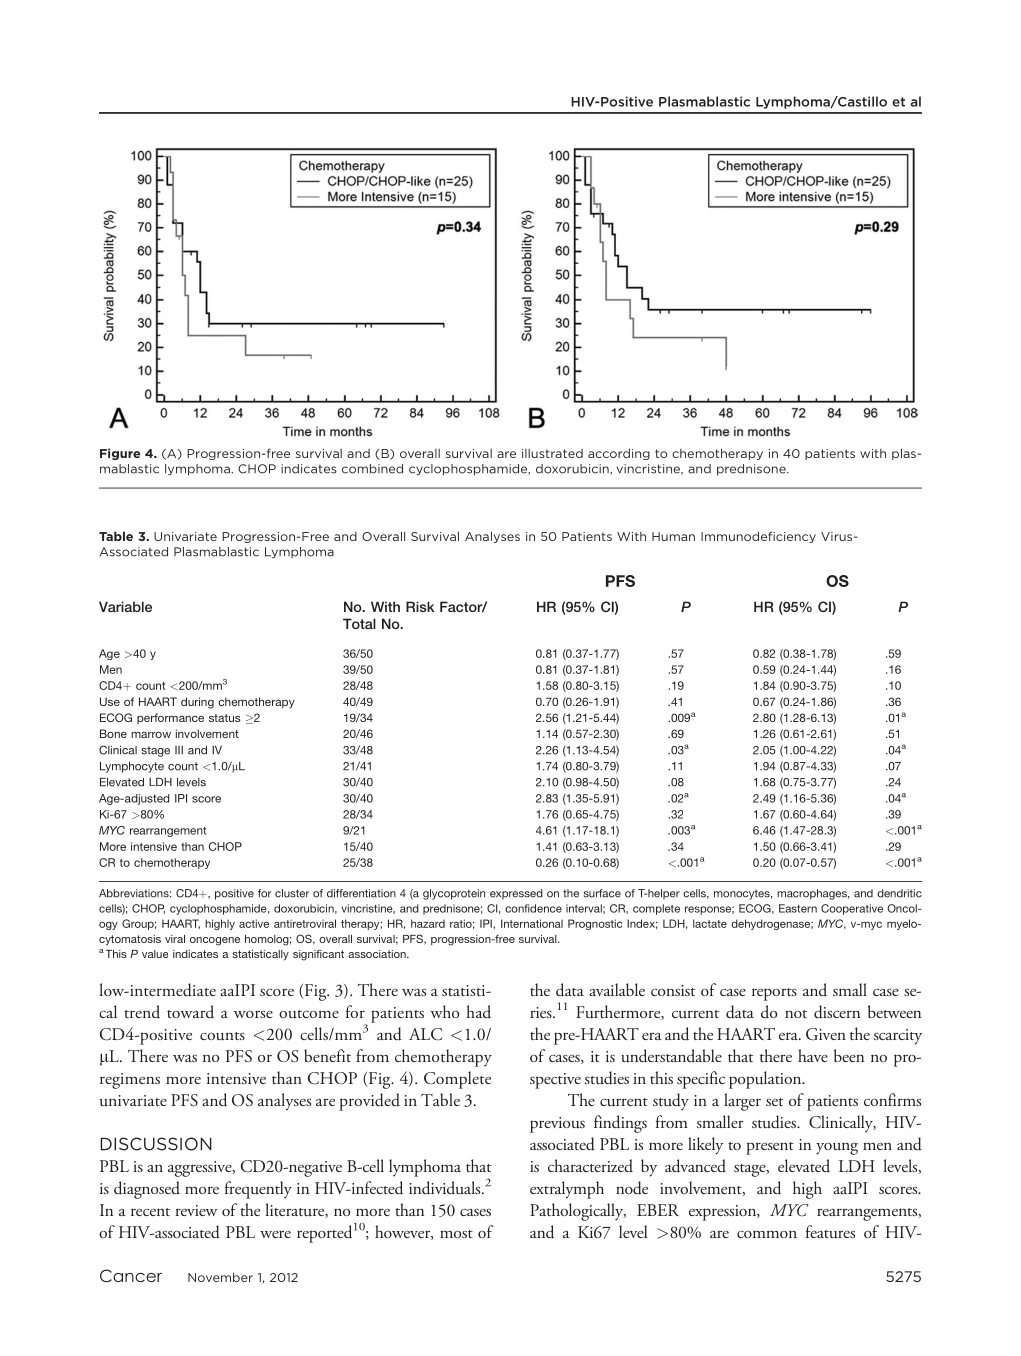  What do you see at coordinates (456, 1234) in the screenshot?
I see `most` at bounding box center [456, 1234].
